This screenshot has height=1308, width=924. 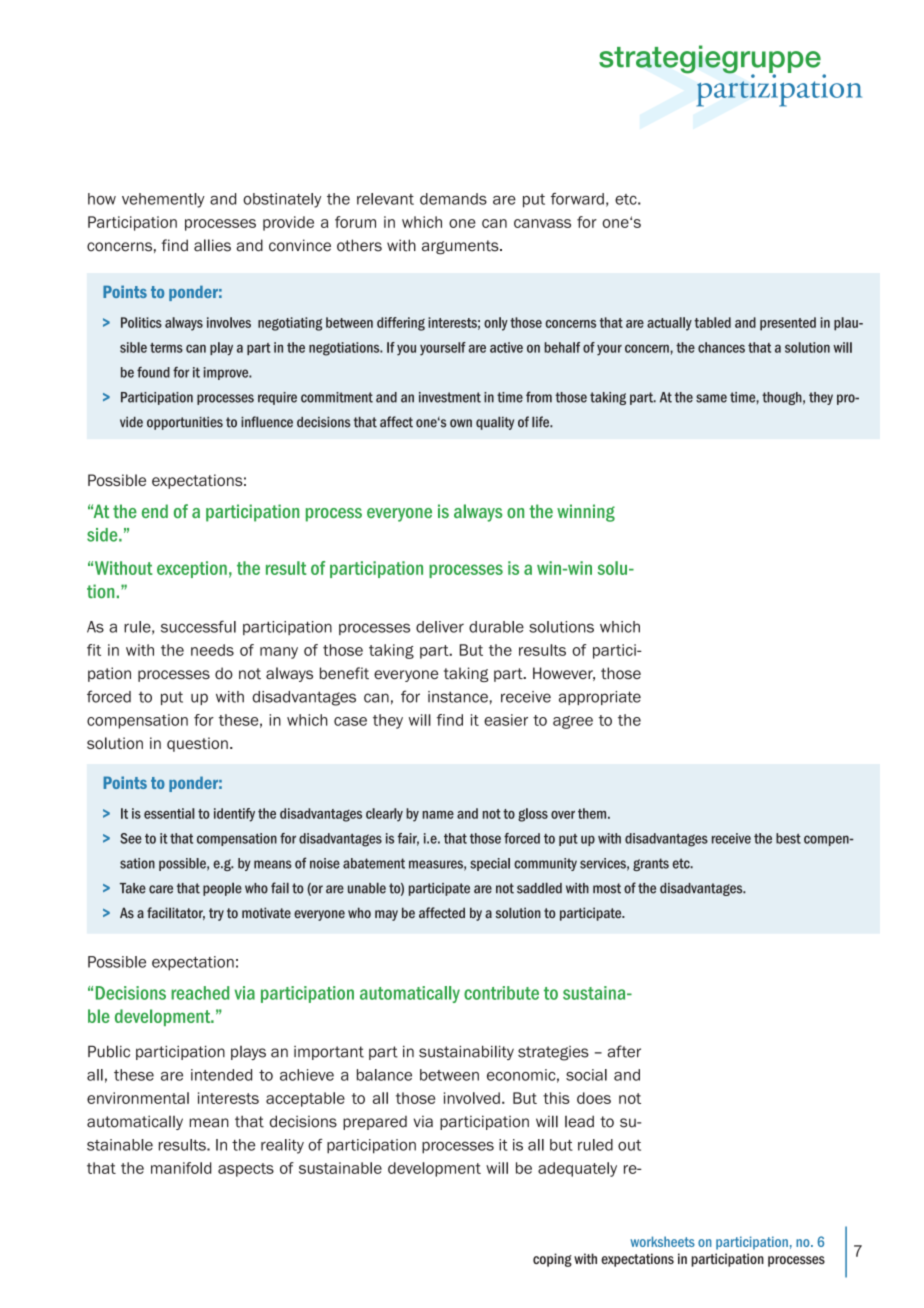 What do you see at coordinates (458, 697) in the screenshot?
I see `instance` at bounding box center [458, 697].
